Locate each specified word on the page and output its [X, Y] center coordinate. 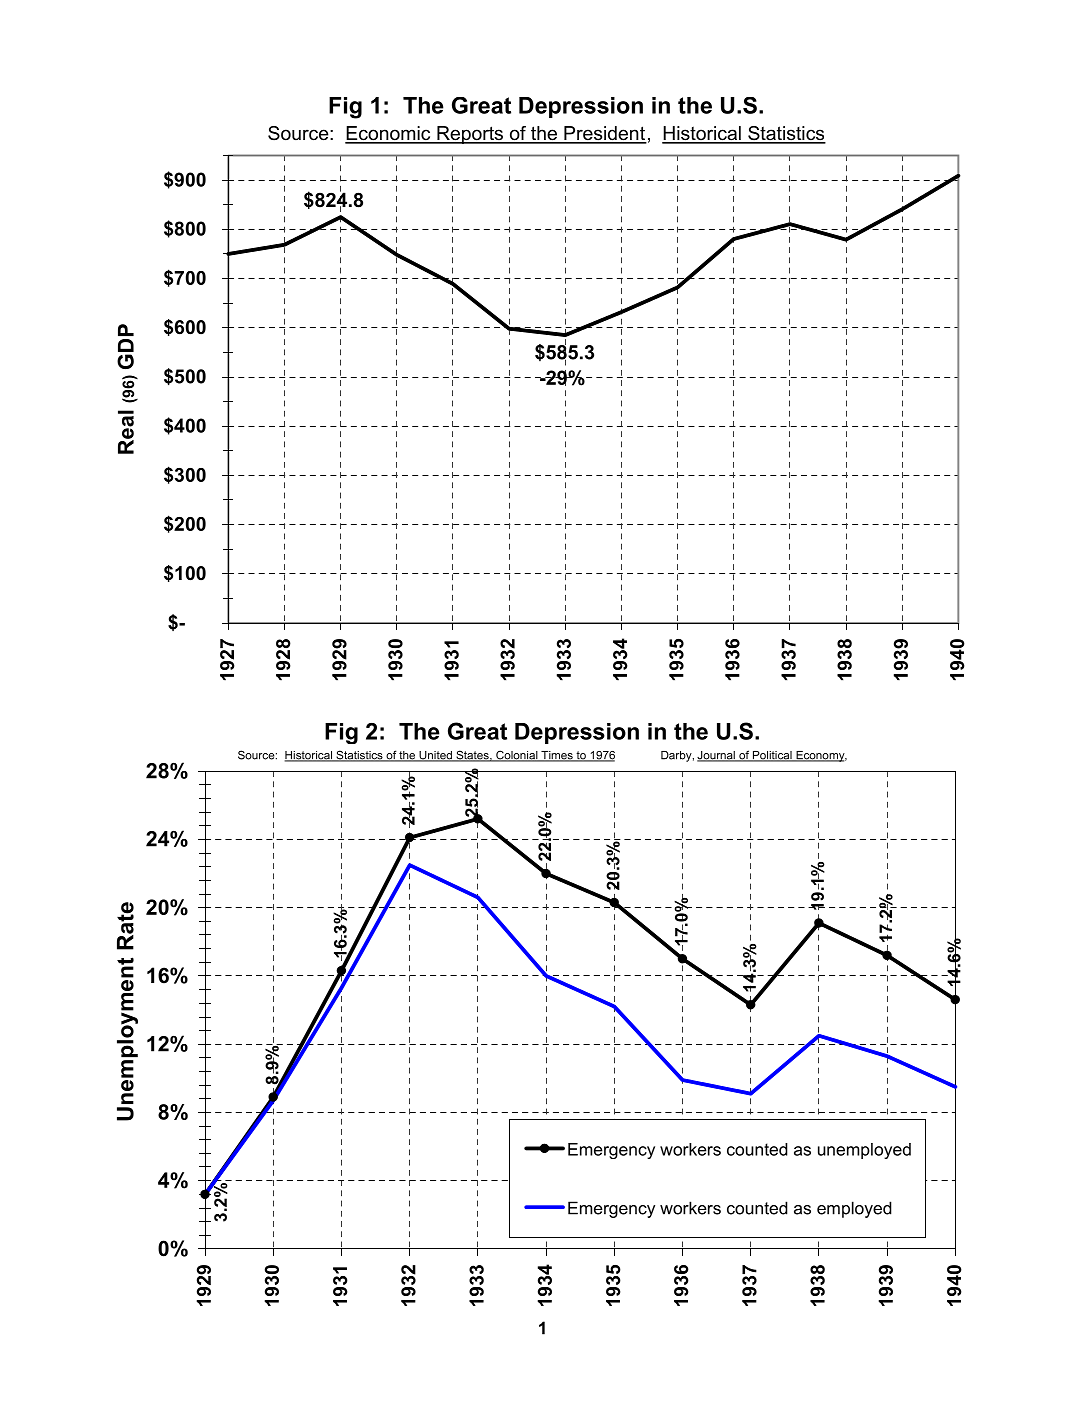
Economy [820, 756]
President [604, 134]
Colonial [517, 756]
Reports [470, 135]
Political [772, 756]
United [435, 756]
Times [557, 756]
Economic [389, 134]
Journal [717, 756]
